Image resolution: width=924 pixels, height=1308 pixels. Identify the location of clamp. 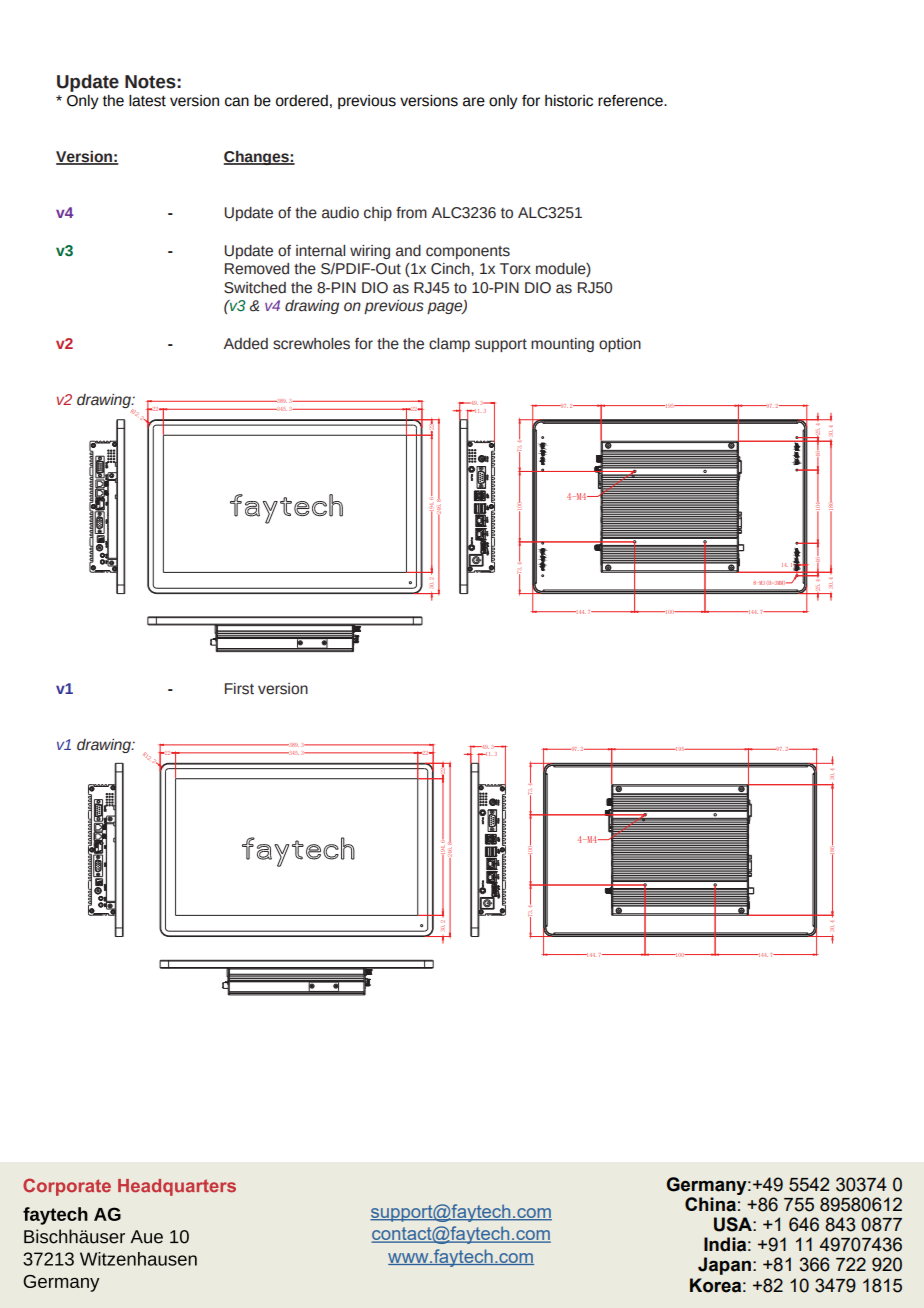
(449, 345).
